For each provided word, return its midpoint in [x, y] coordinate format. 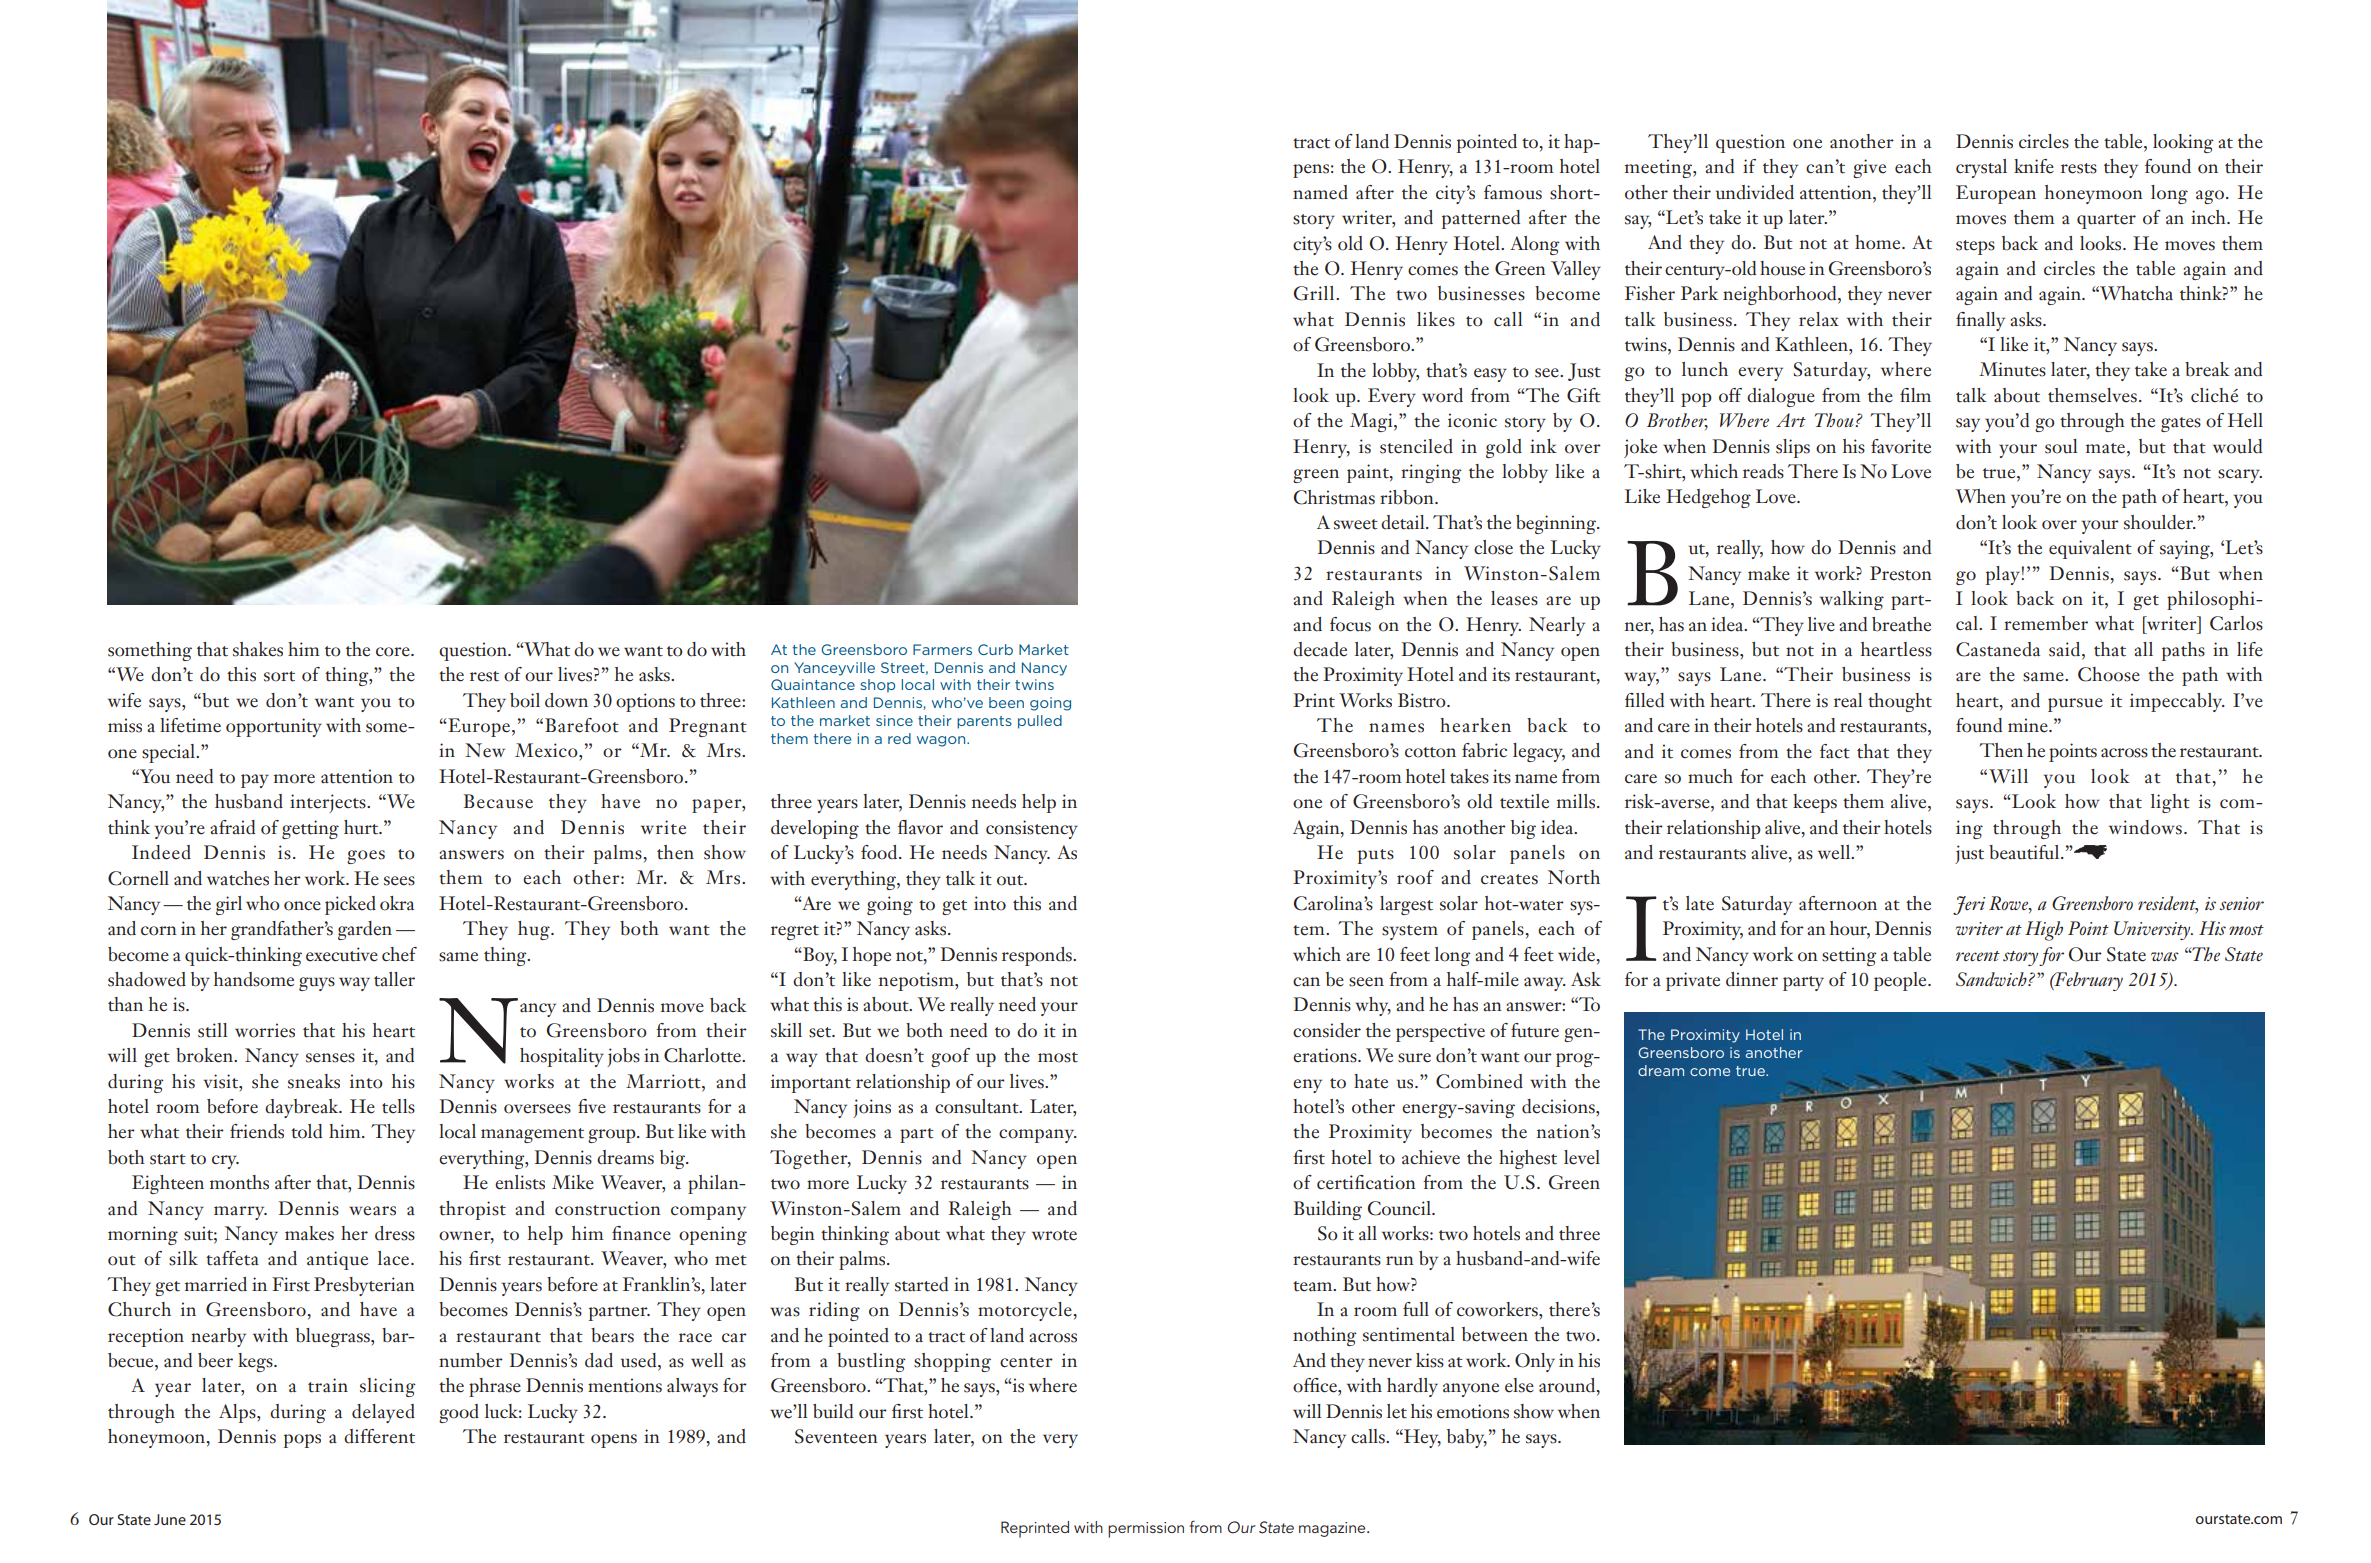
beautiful [2025, 852]
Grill [1315, 293]
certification [1366, 1182]
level [1582, 1157]
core [394, 652]
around [1568, 1386]
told [306, 1131]
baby [1467, 1438]
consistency [1032, 829]
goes [366, 857]
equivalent [2090, 549]
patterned [1481, 219]
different [379, 1436]
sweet [1356, 524]
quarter [2106, 221]
